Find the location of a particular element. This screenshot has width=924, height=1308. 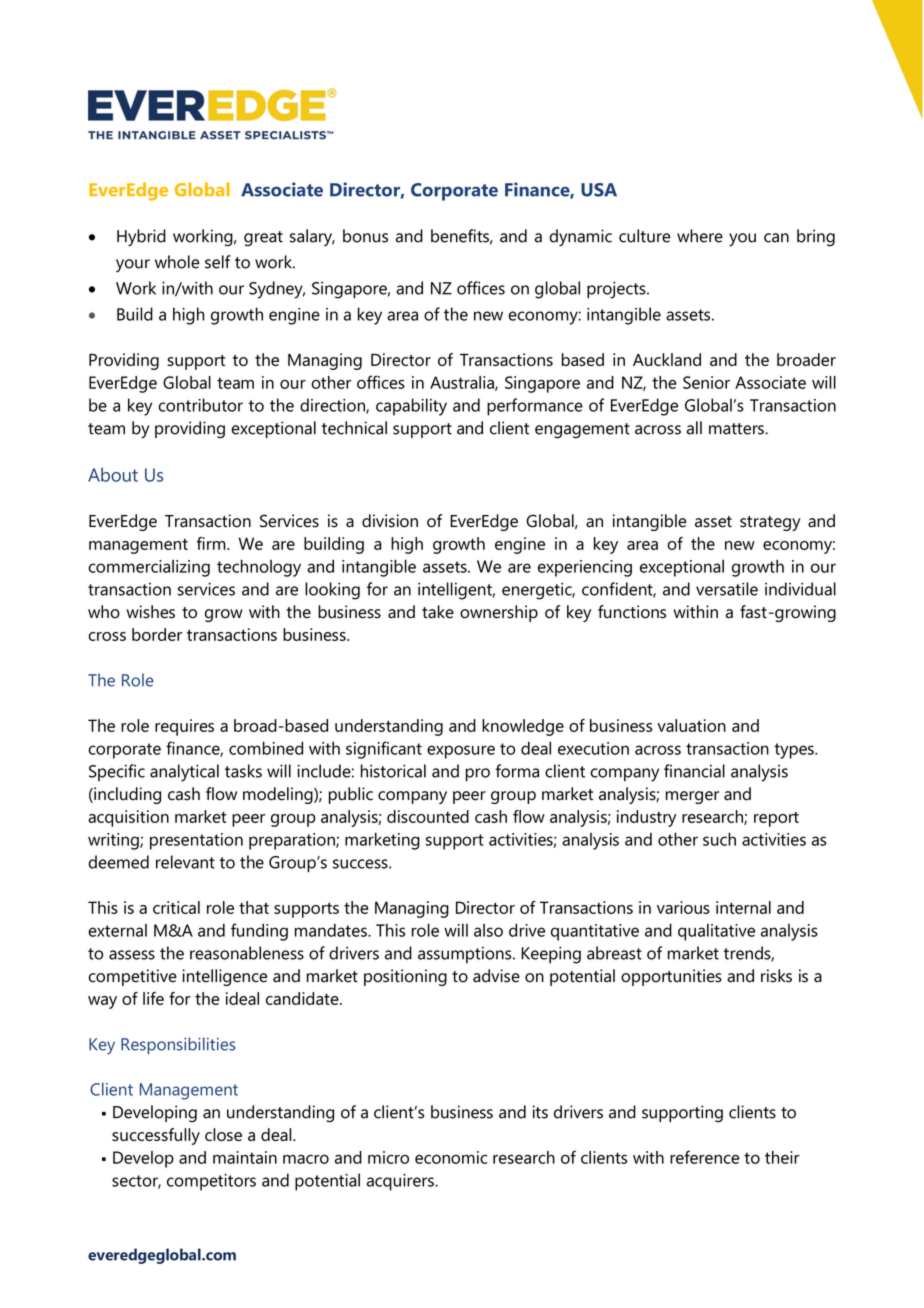

Hybrid is located at coordinates (141, 238).
